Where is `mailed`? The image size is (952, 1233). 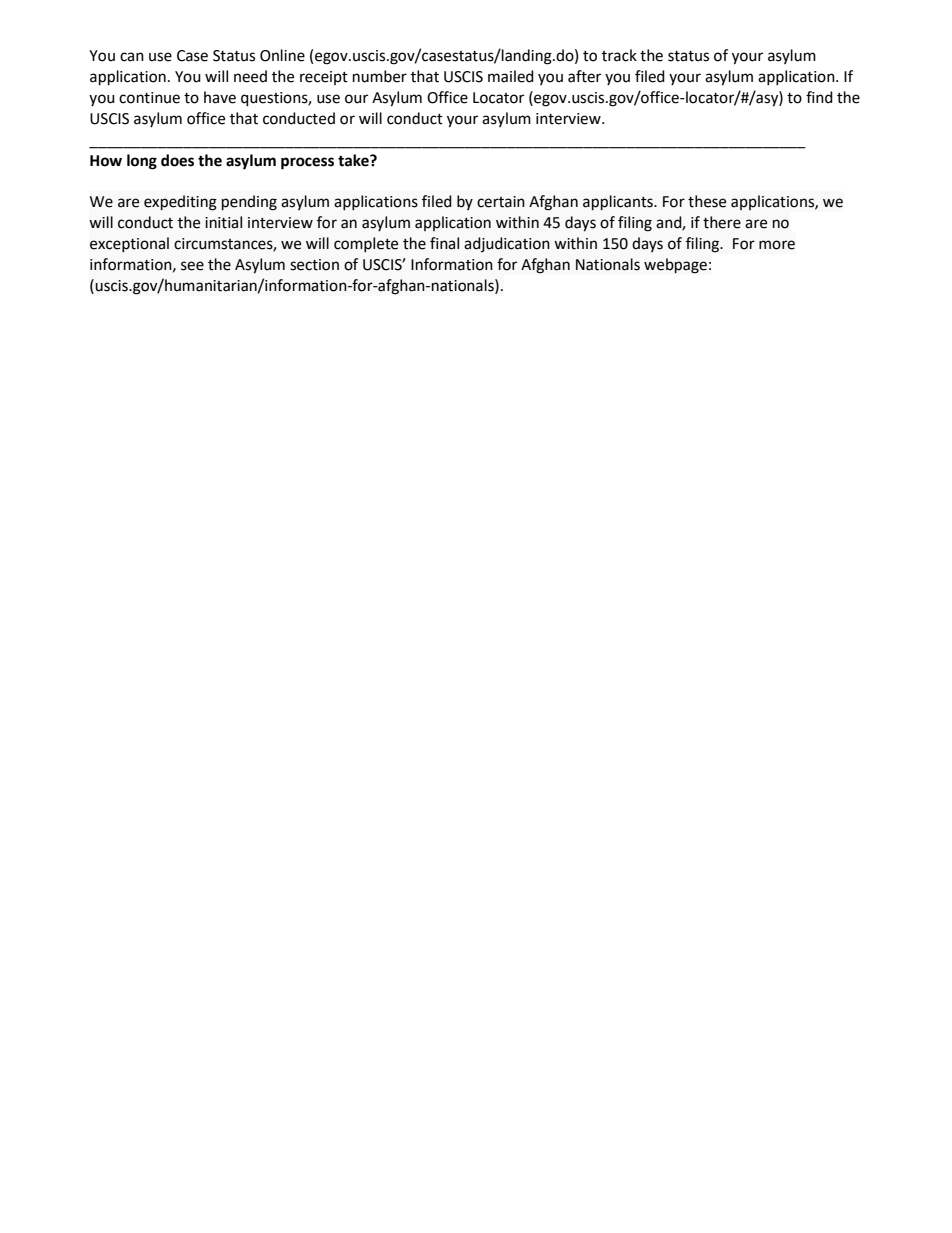 mailed is located at coordinates (511, 76).
